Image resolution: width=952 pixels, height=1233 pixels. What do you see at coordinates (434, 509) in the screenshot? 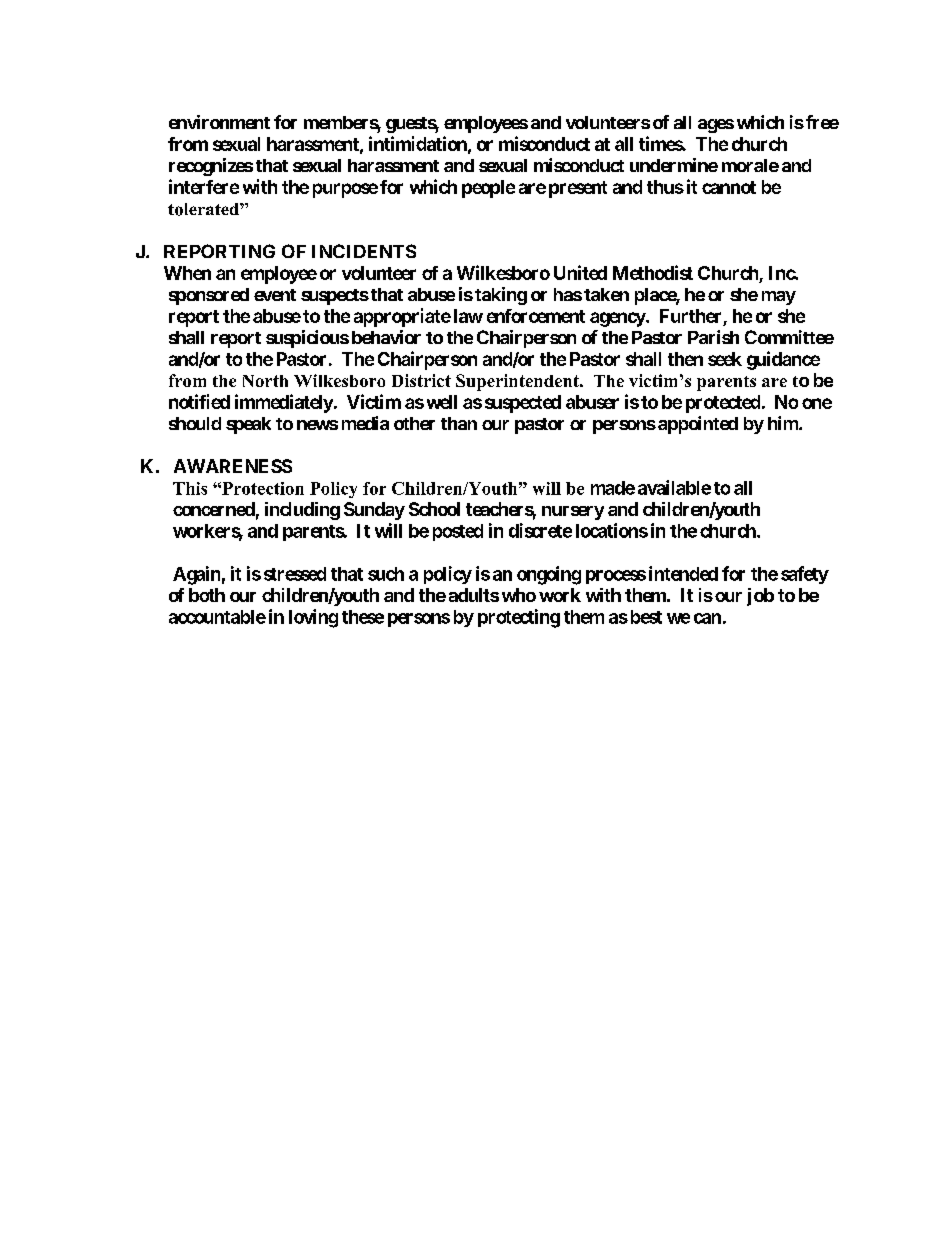
I see `School` at bounding box center [434, 509].
